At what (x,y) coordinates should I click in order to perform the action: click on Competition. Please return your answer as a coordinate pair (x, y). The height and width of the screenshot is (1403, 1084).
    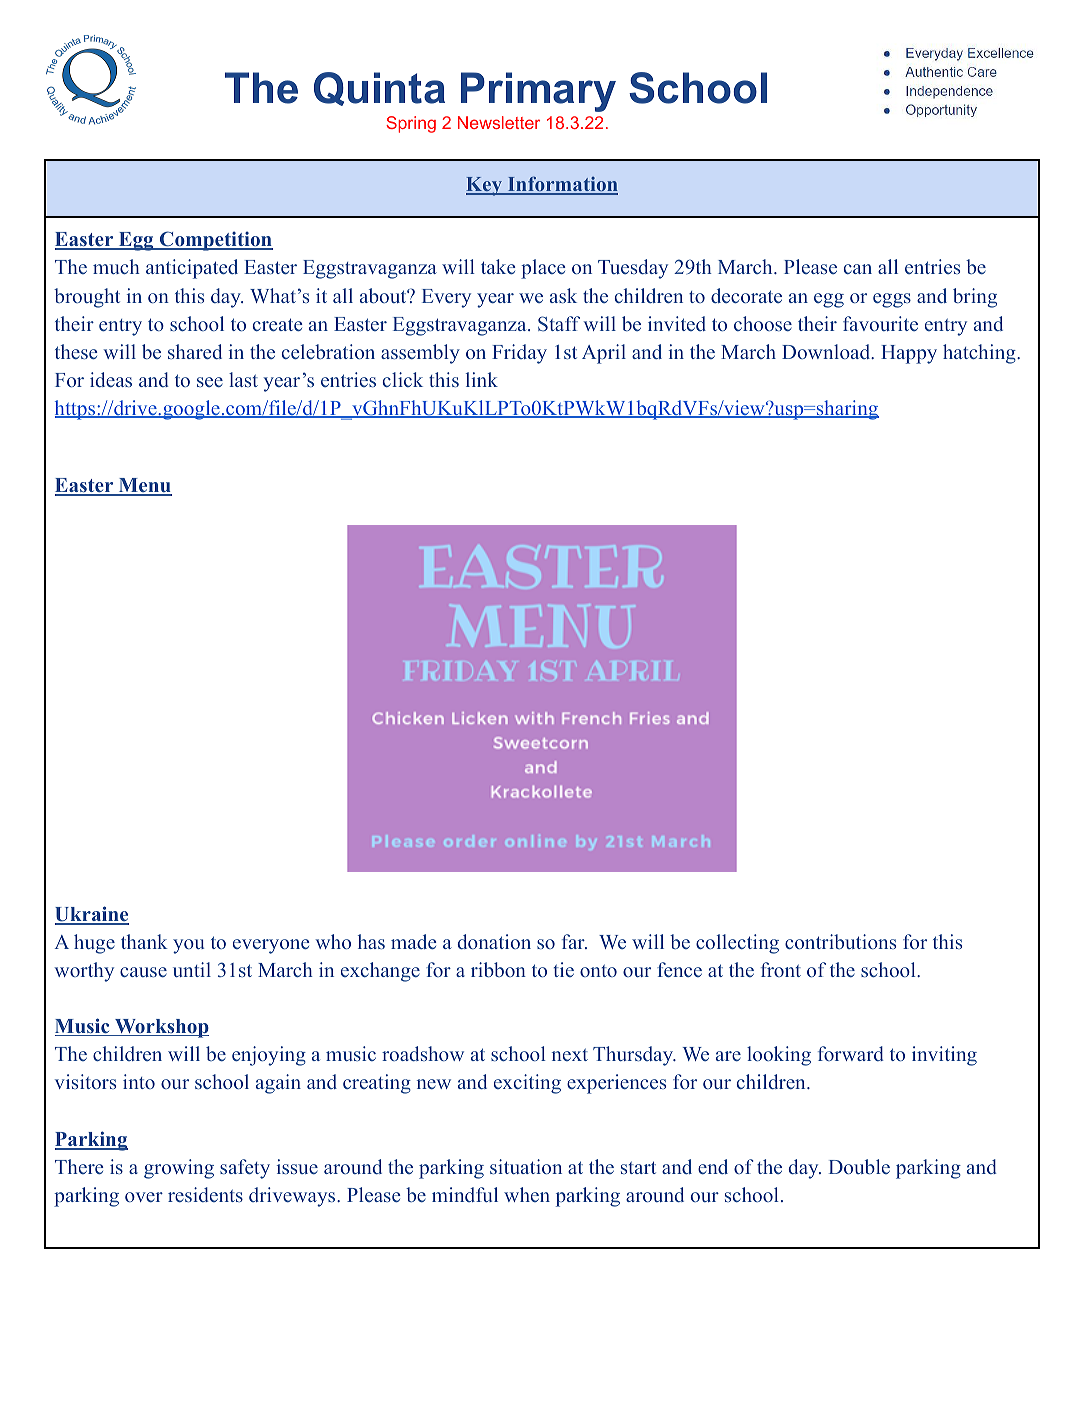
    Looking at the image, I should click on (215, 241).
